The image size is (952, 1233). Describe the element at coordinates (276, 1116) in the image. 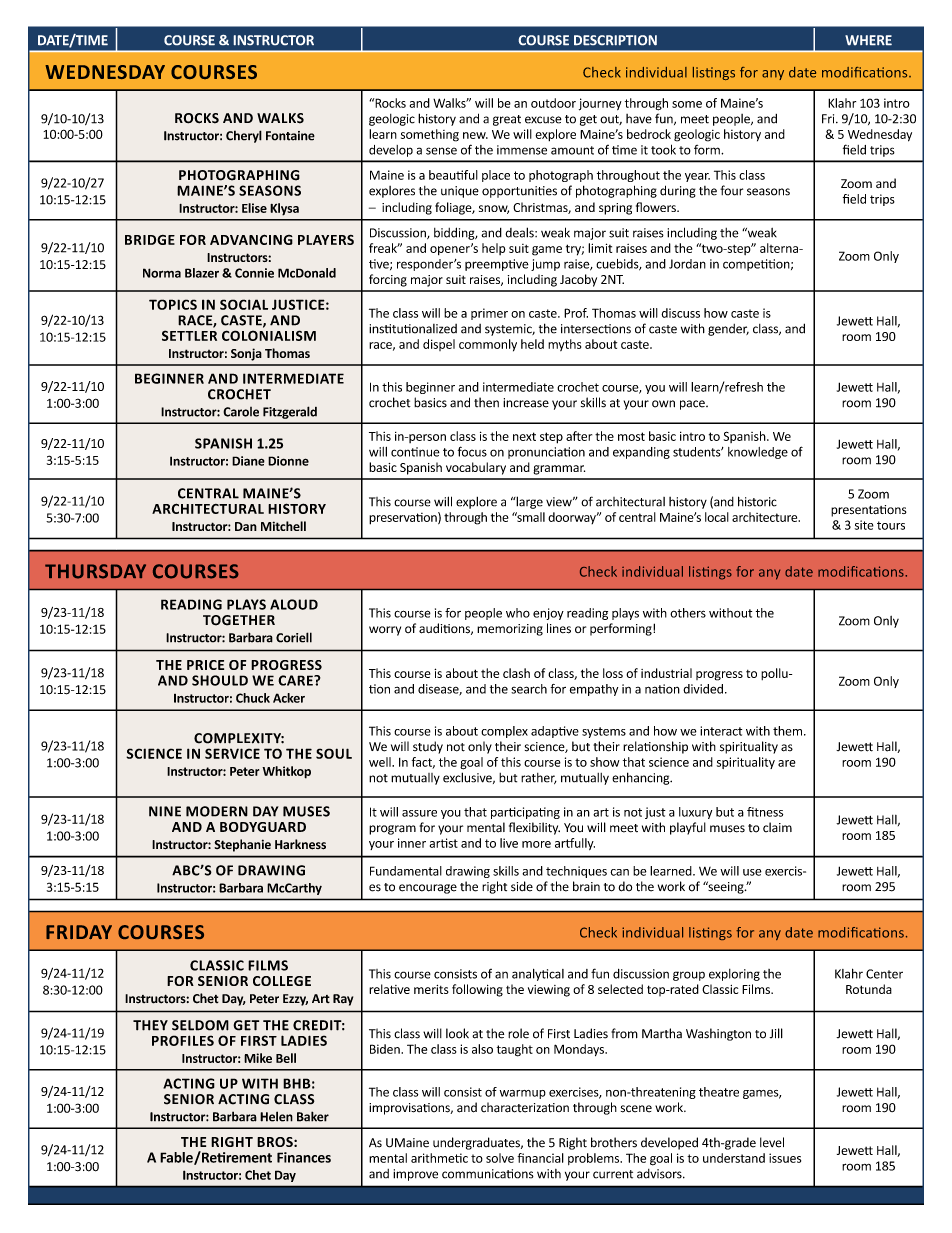

I see `Helen` at that location.
